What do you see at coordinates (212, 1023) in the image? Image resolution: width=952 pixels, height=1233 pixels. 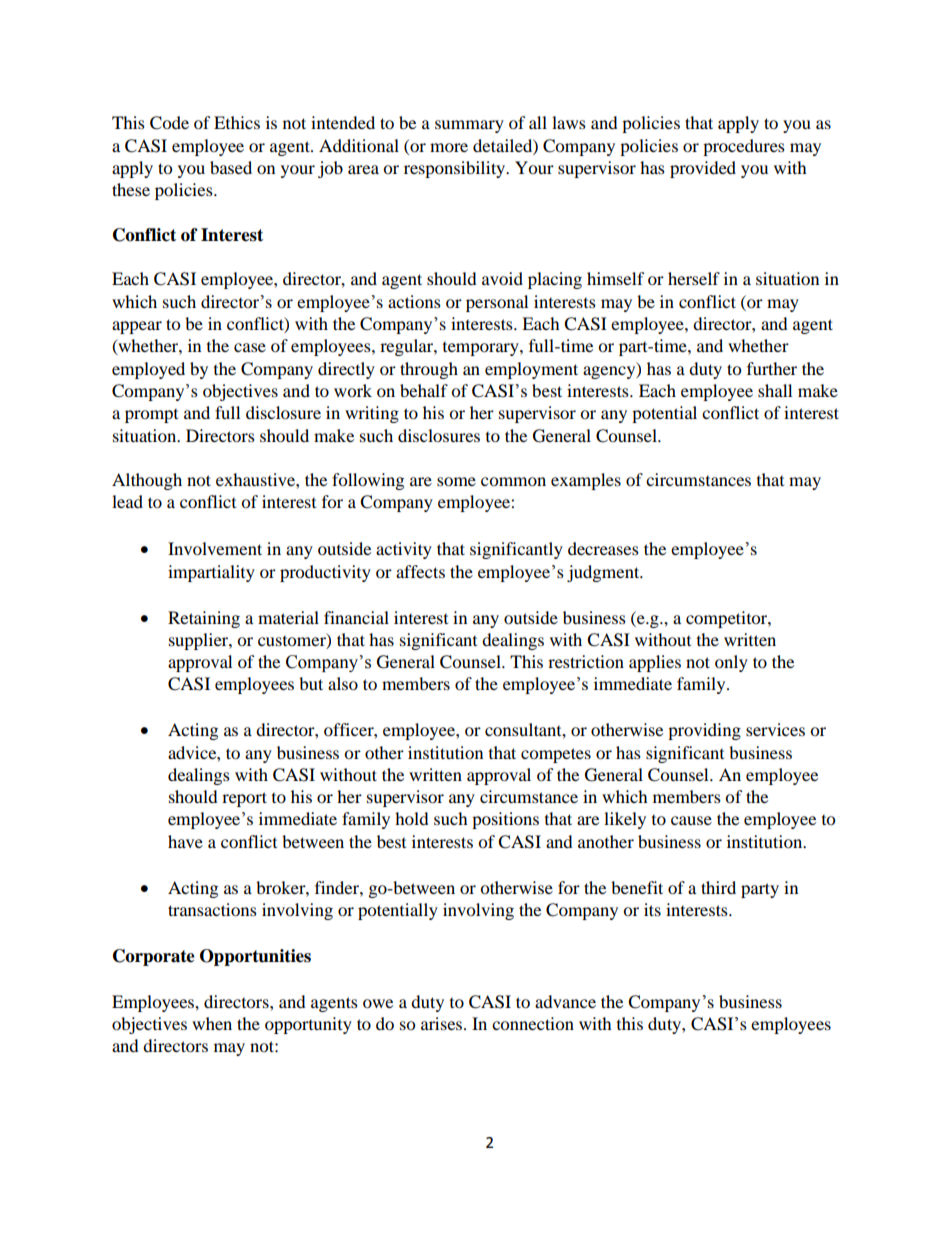 I see `when` at bounding box center [212, 1023].
